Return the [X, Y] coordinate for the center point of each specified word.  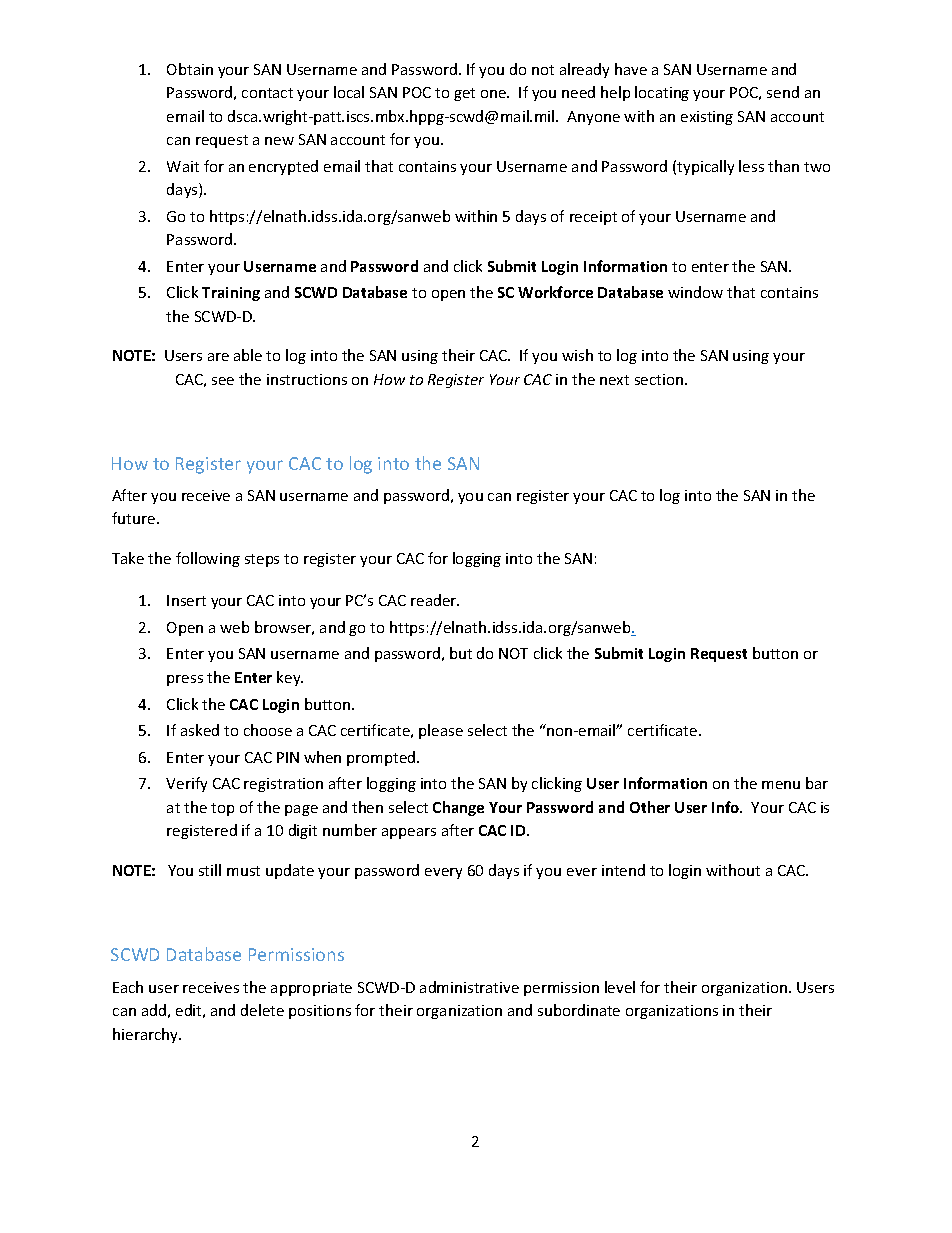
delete [262, 1010]
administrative [469, 987]
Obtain [190, 69]
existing [707, 118]
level [620, 987]
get [464, 94]
